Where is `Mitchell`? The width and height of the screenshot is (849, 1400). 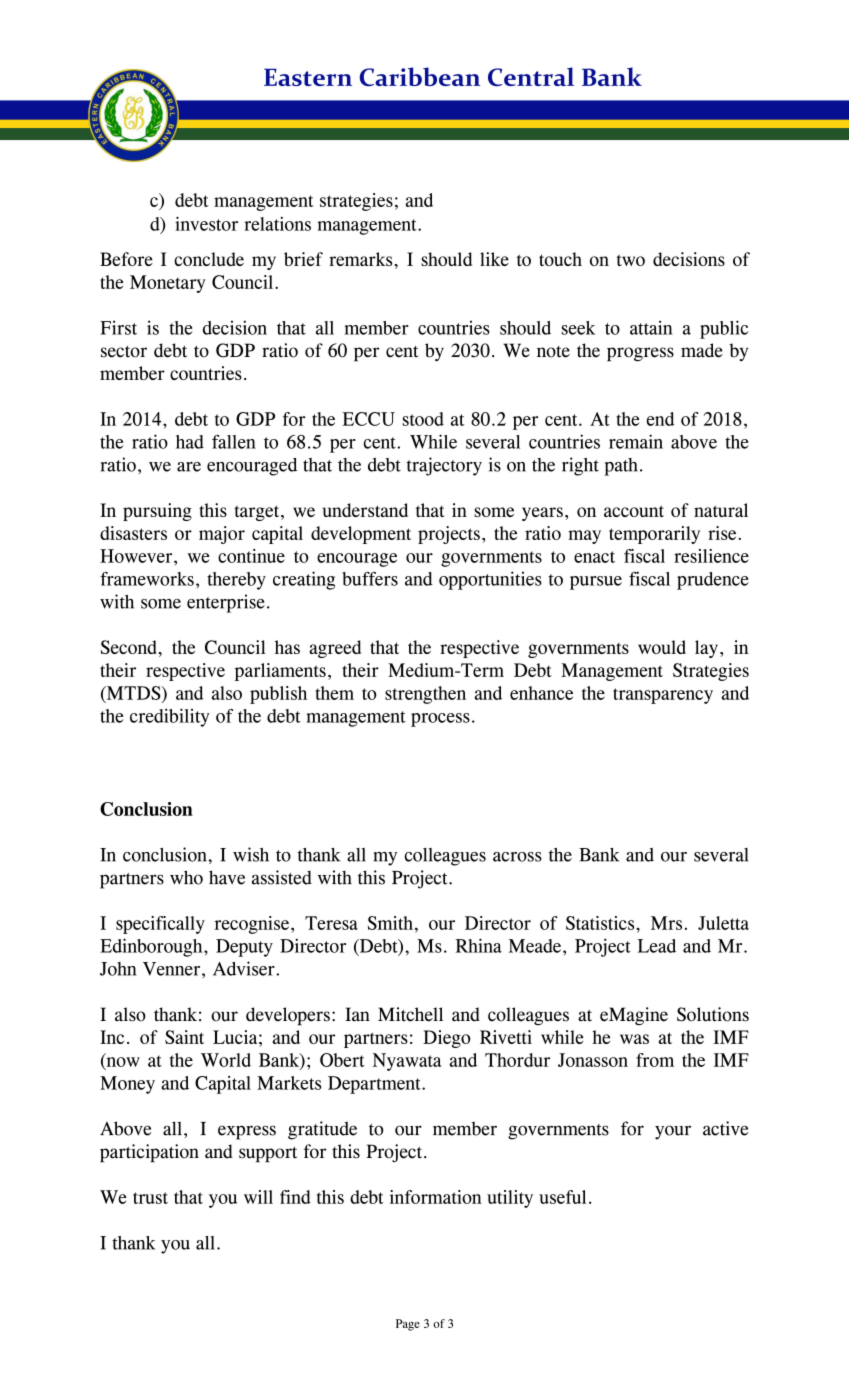
Mitchell is located at coordinates (410, 1014).
